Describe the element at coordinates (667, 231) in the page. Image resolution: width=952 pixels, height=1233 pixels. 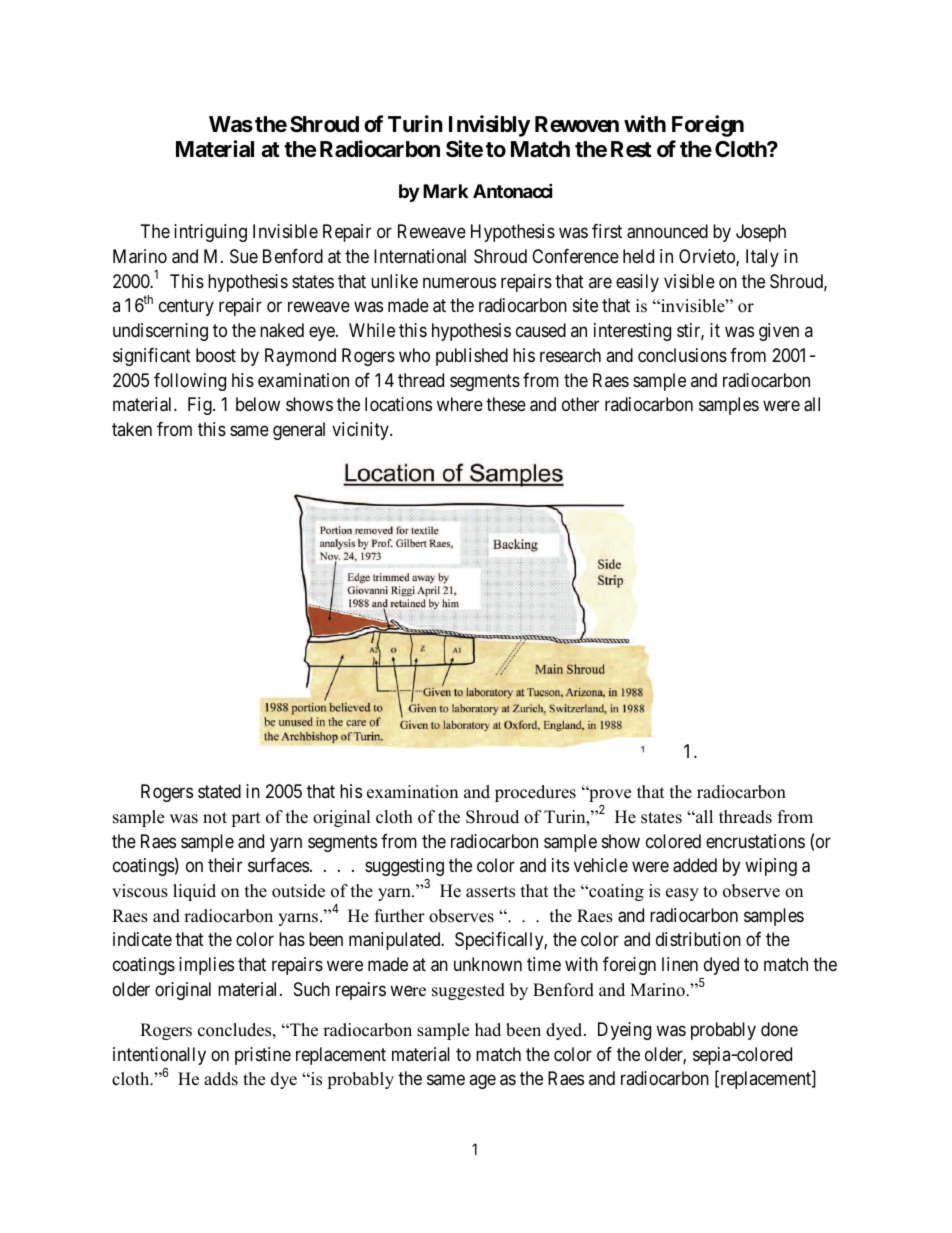
I see `announced` at that location.
